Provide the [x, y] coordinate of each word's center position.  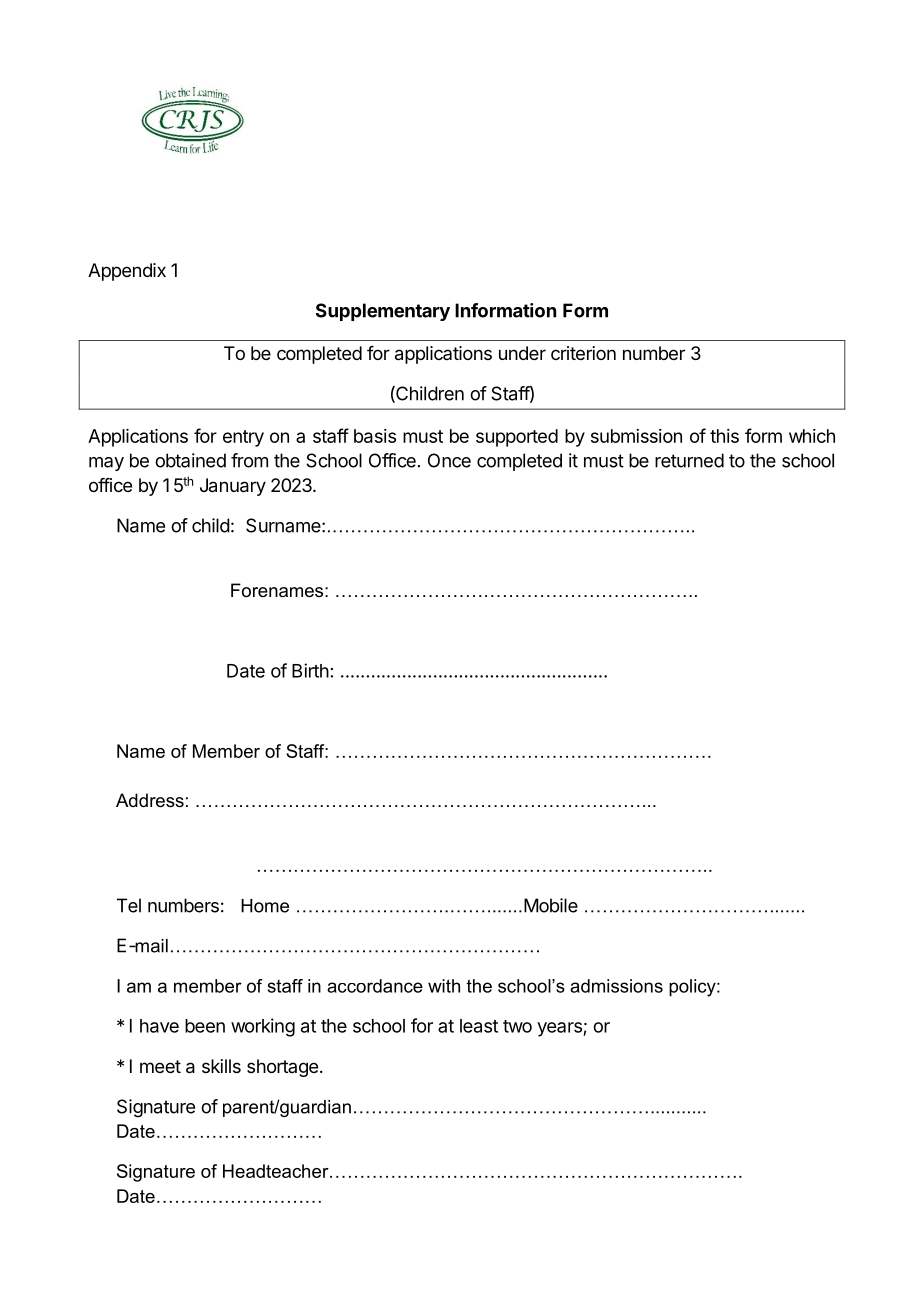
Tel [129, 905]
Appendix [127, 272]
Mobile [551, 905]
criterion [583, 353]
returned [689, 460]
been [205, 1026]
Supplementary [383, 312]
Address [150, 800]
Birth [310, 670]
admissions [616, 986]
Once [449, 460]
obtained [190, 460]
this [724, 436]
